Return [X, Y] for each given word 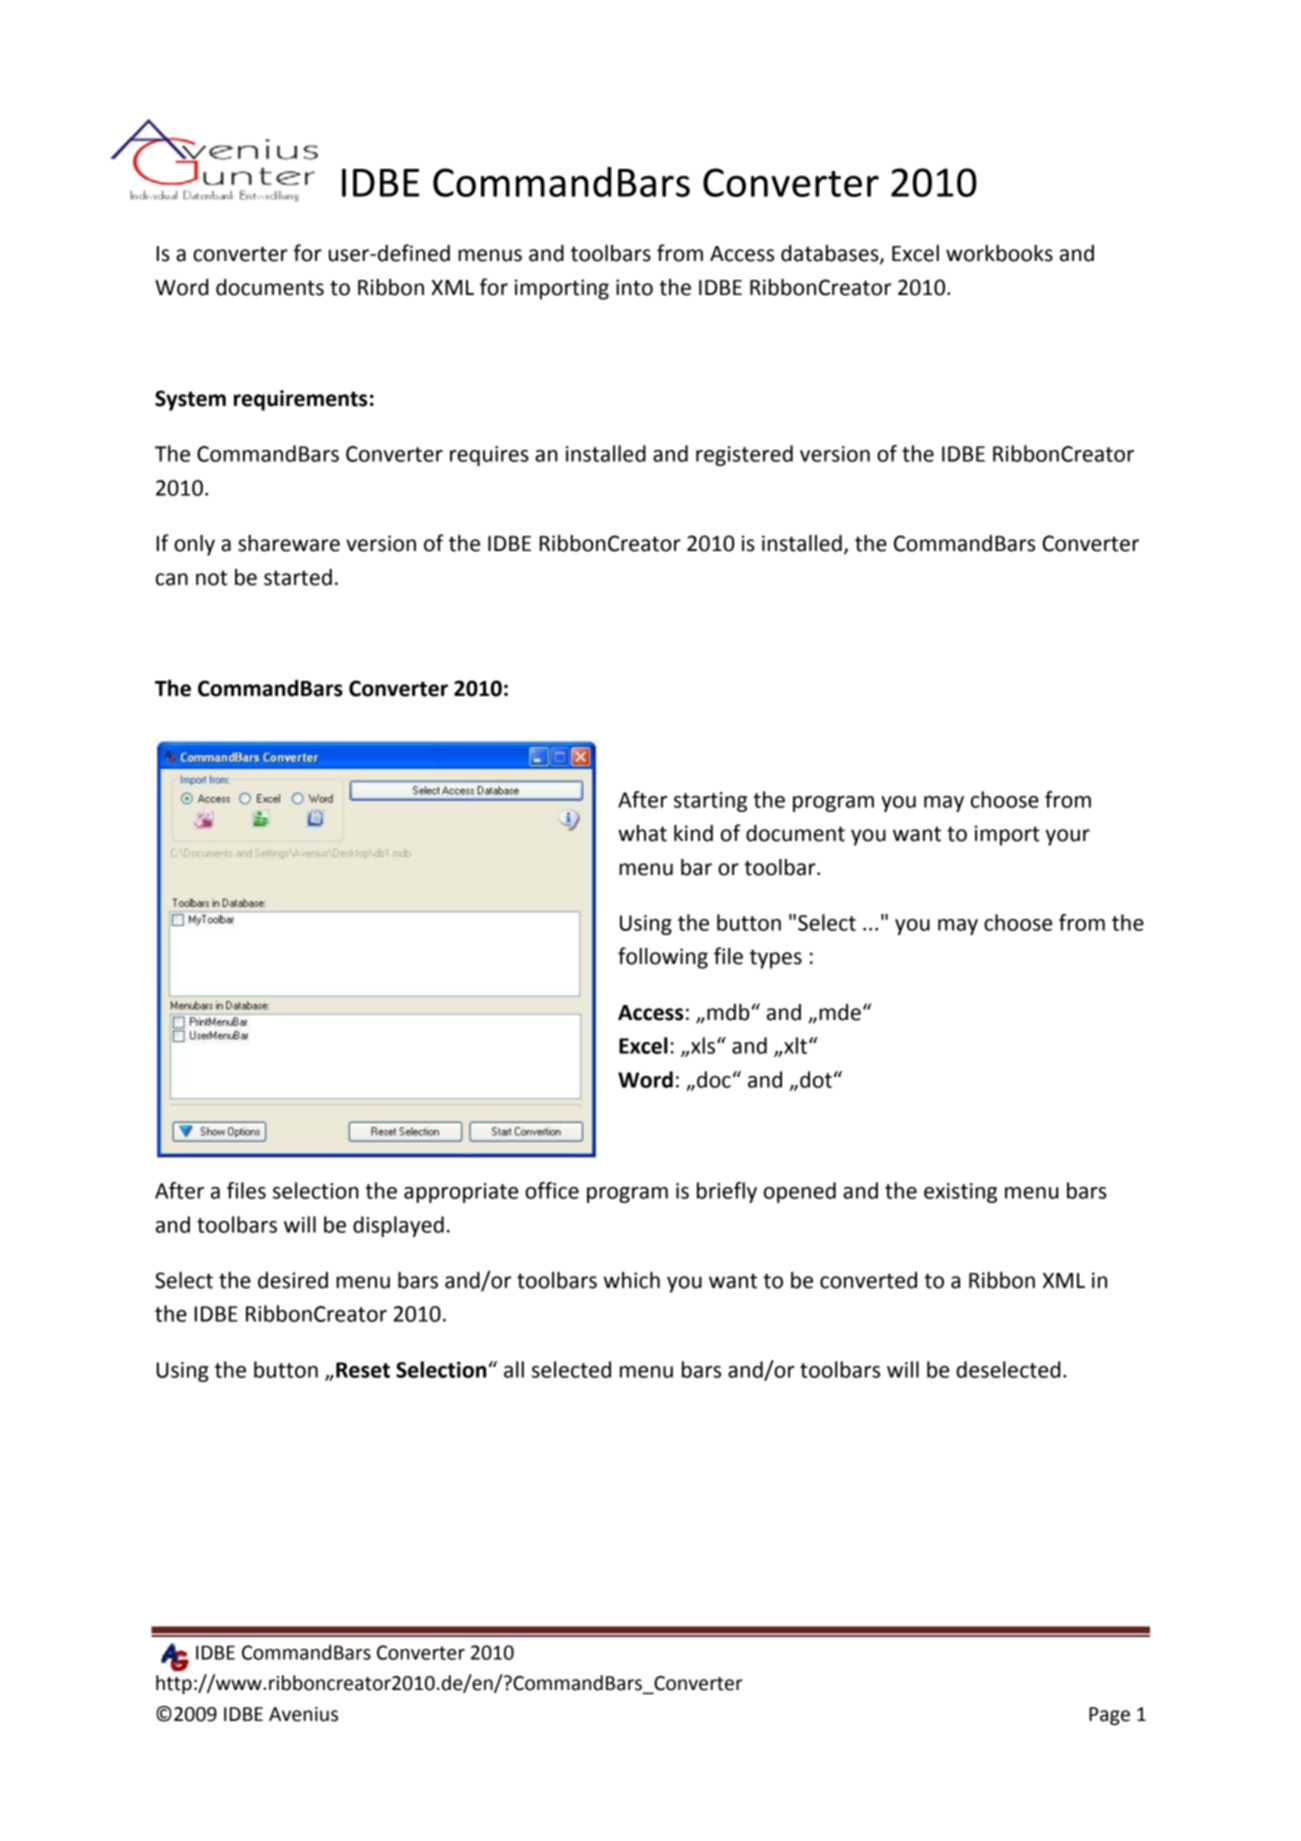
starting [710, 802]
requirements [300, 400]
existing [960, 1193]
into [634, 287]
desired [293, 1280]
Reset [363, 1370]
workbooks [999, 253]
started [298, 577]
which [632, 1280]
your [1067, 837]
